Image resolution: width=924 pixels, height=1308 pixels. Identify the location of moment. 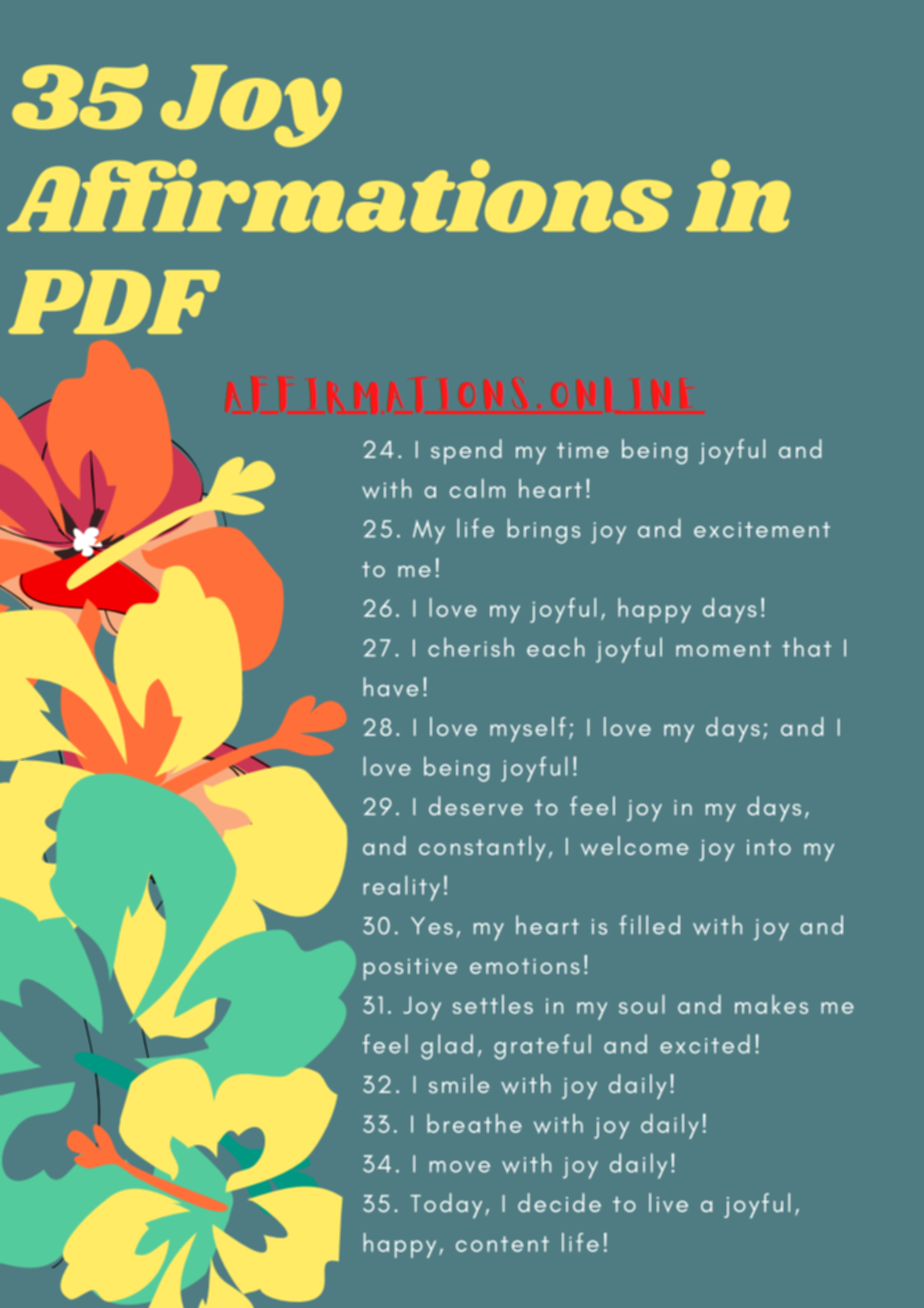
(723, 649).
